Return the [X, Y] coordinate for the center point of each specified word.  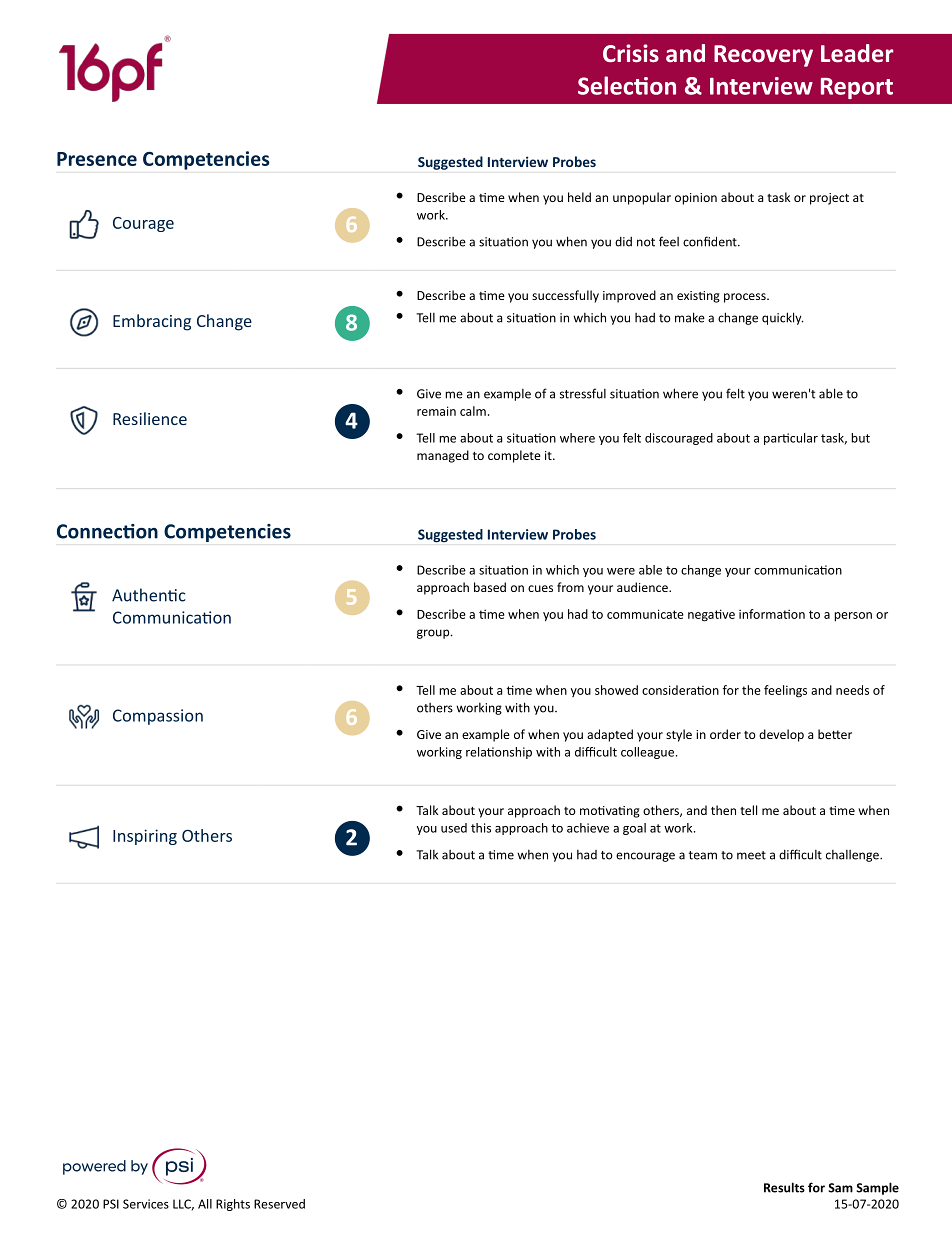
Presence [97, 159]
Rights [233, 1205]
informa [761, 614]
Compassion [158, 717]
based [490, 587]
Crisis [631, 53]
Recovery [763, 56]
